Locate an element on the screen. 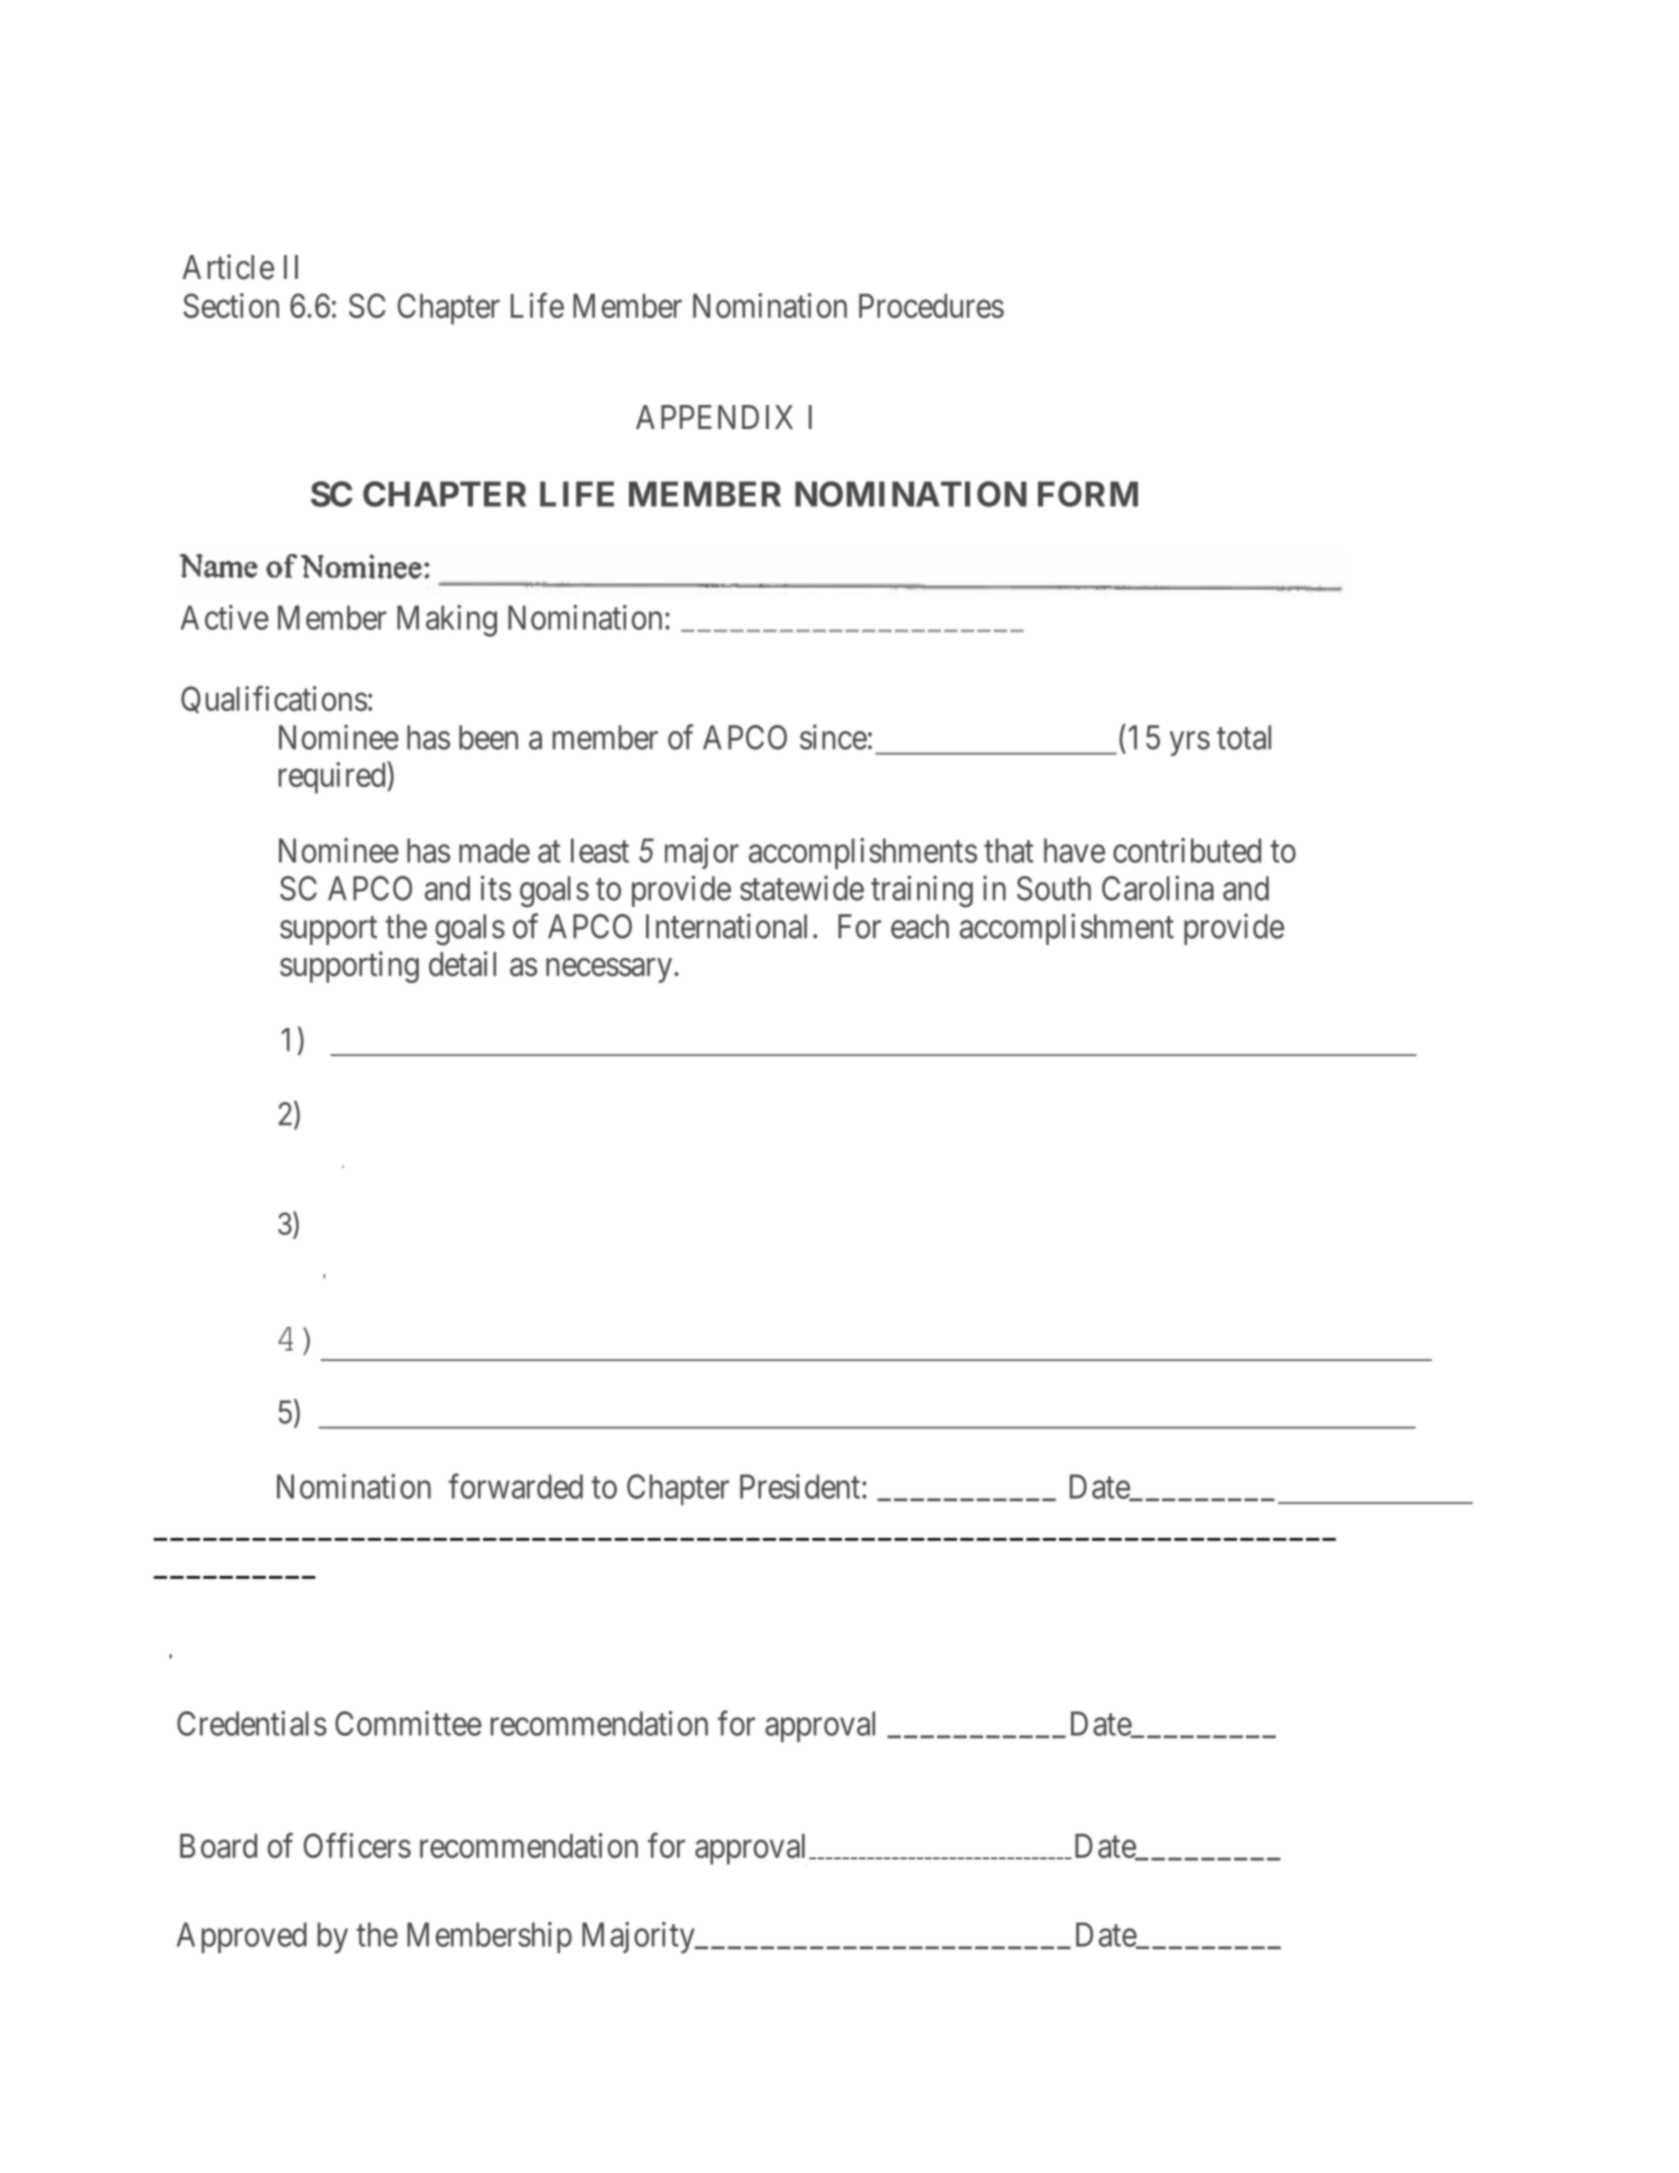  forwarded is located at coordinates (516, 1486).
